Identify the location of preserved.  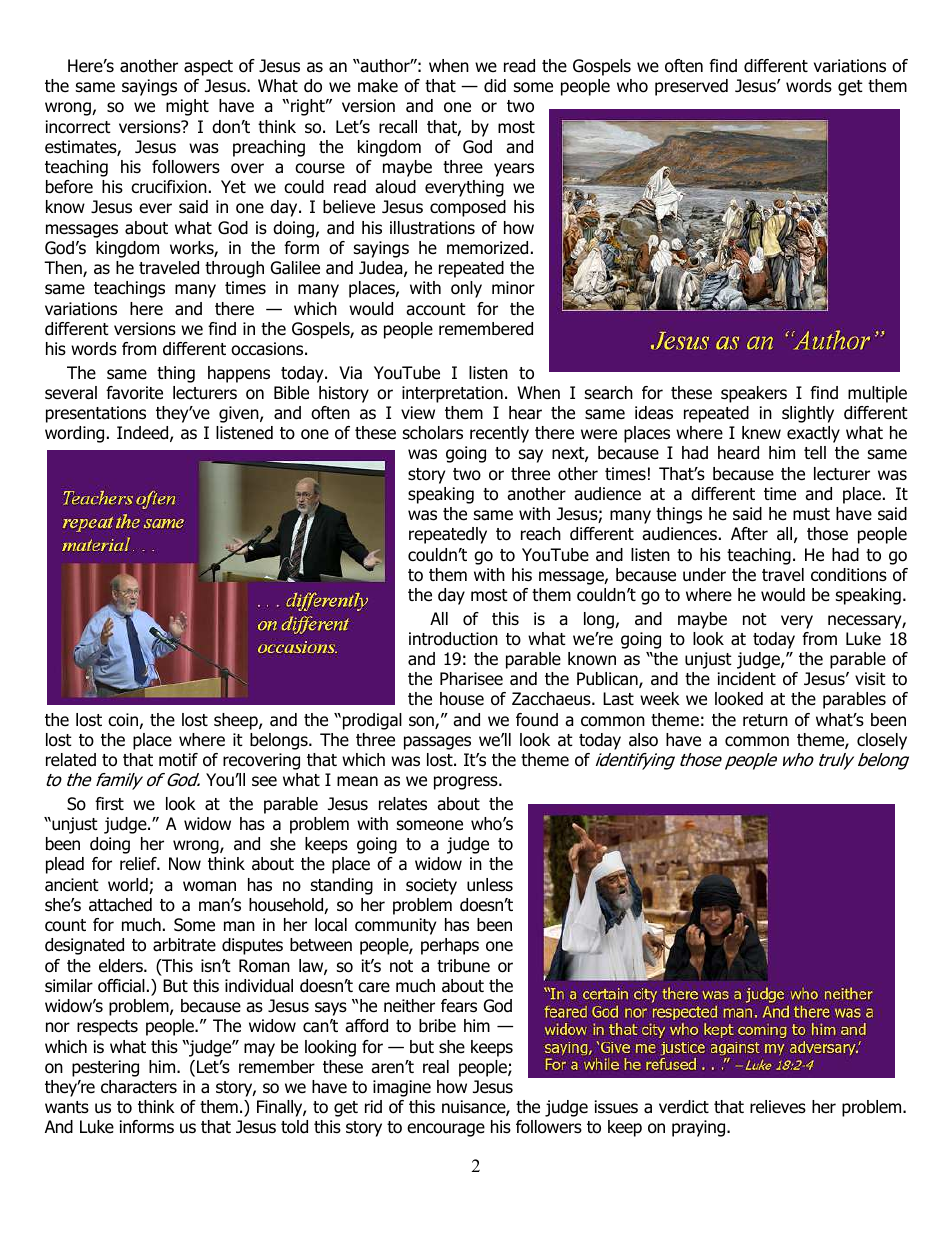
(691, 87).
